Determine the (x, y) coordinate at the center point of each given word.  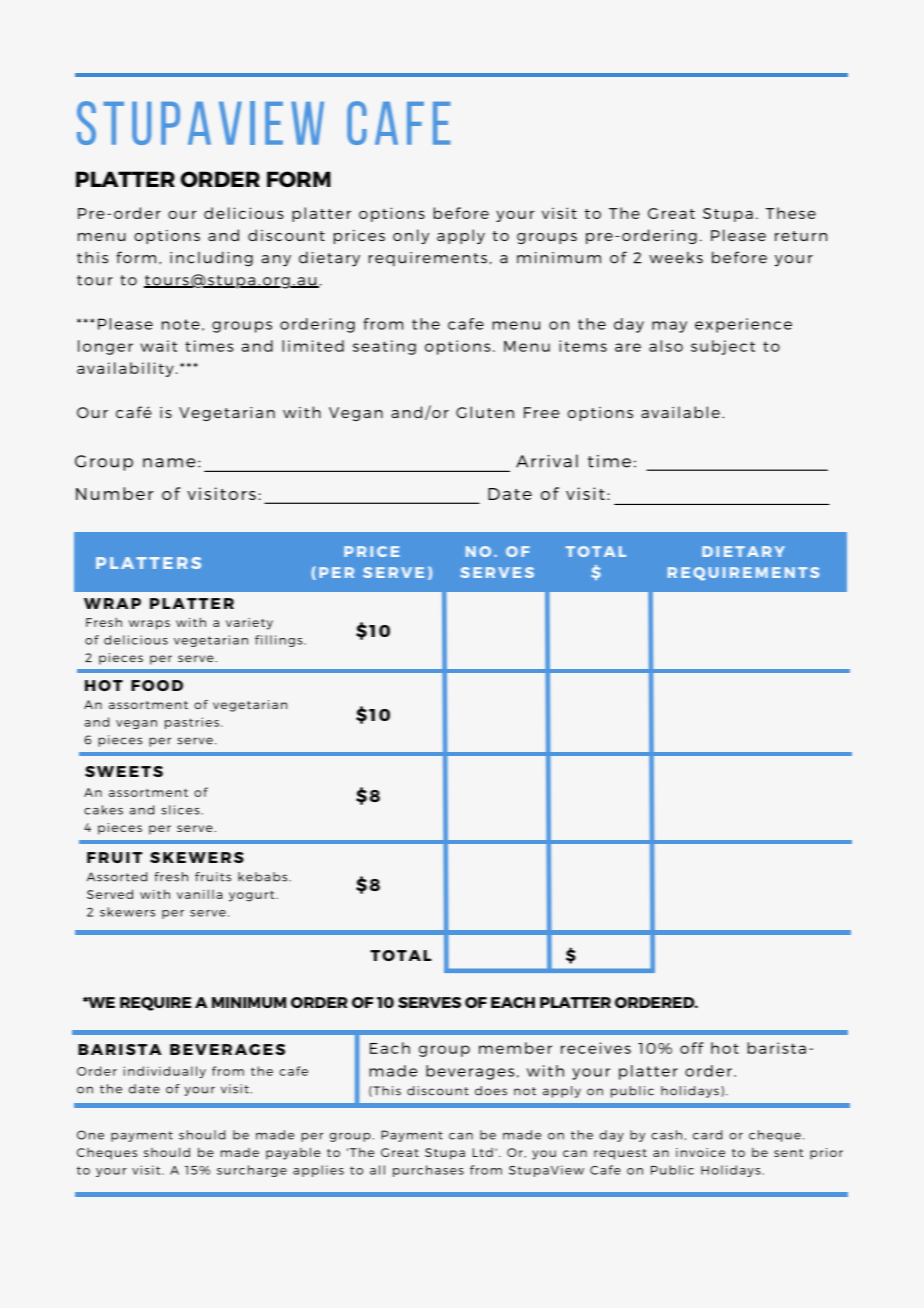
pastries (192, 723)
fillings (280, 641)
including (211, 259)
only (411, 236)
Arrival (547, 461)
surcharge (252, 1171)
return (801, 236)
